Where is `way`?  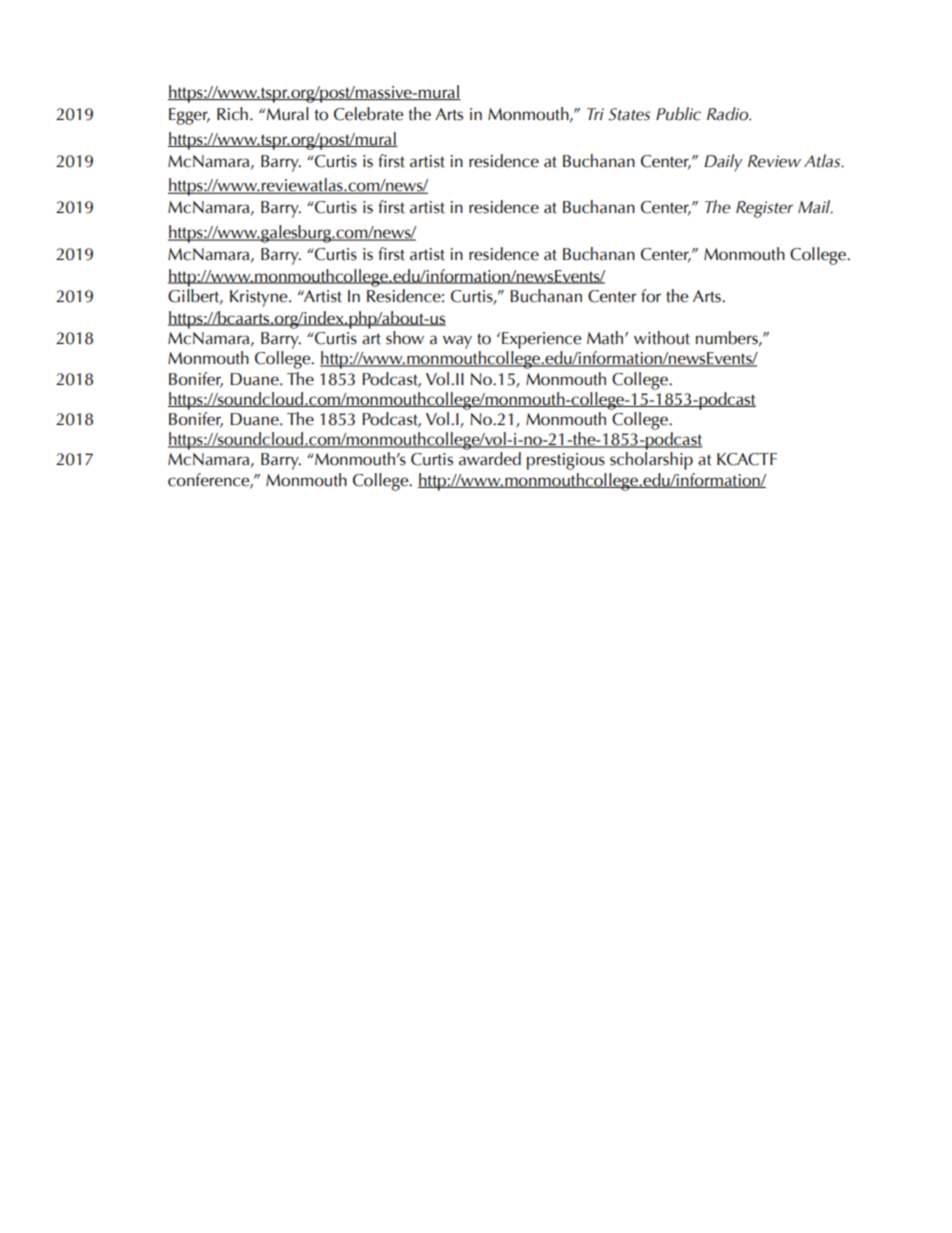
way is located at coordinates (457, 342).
